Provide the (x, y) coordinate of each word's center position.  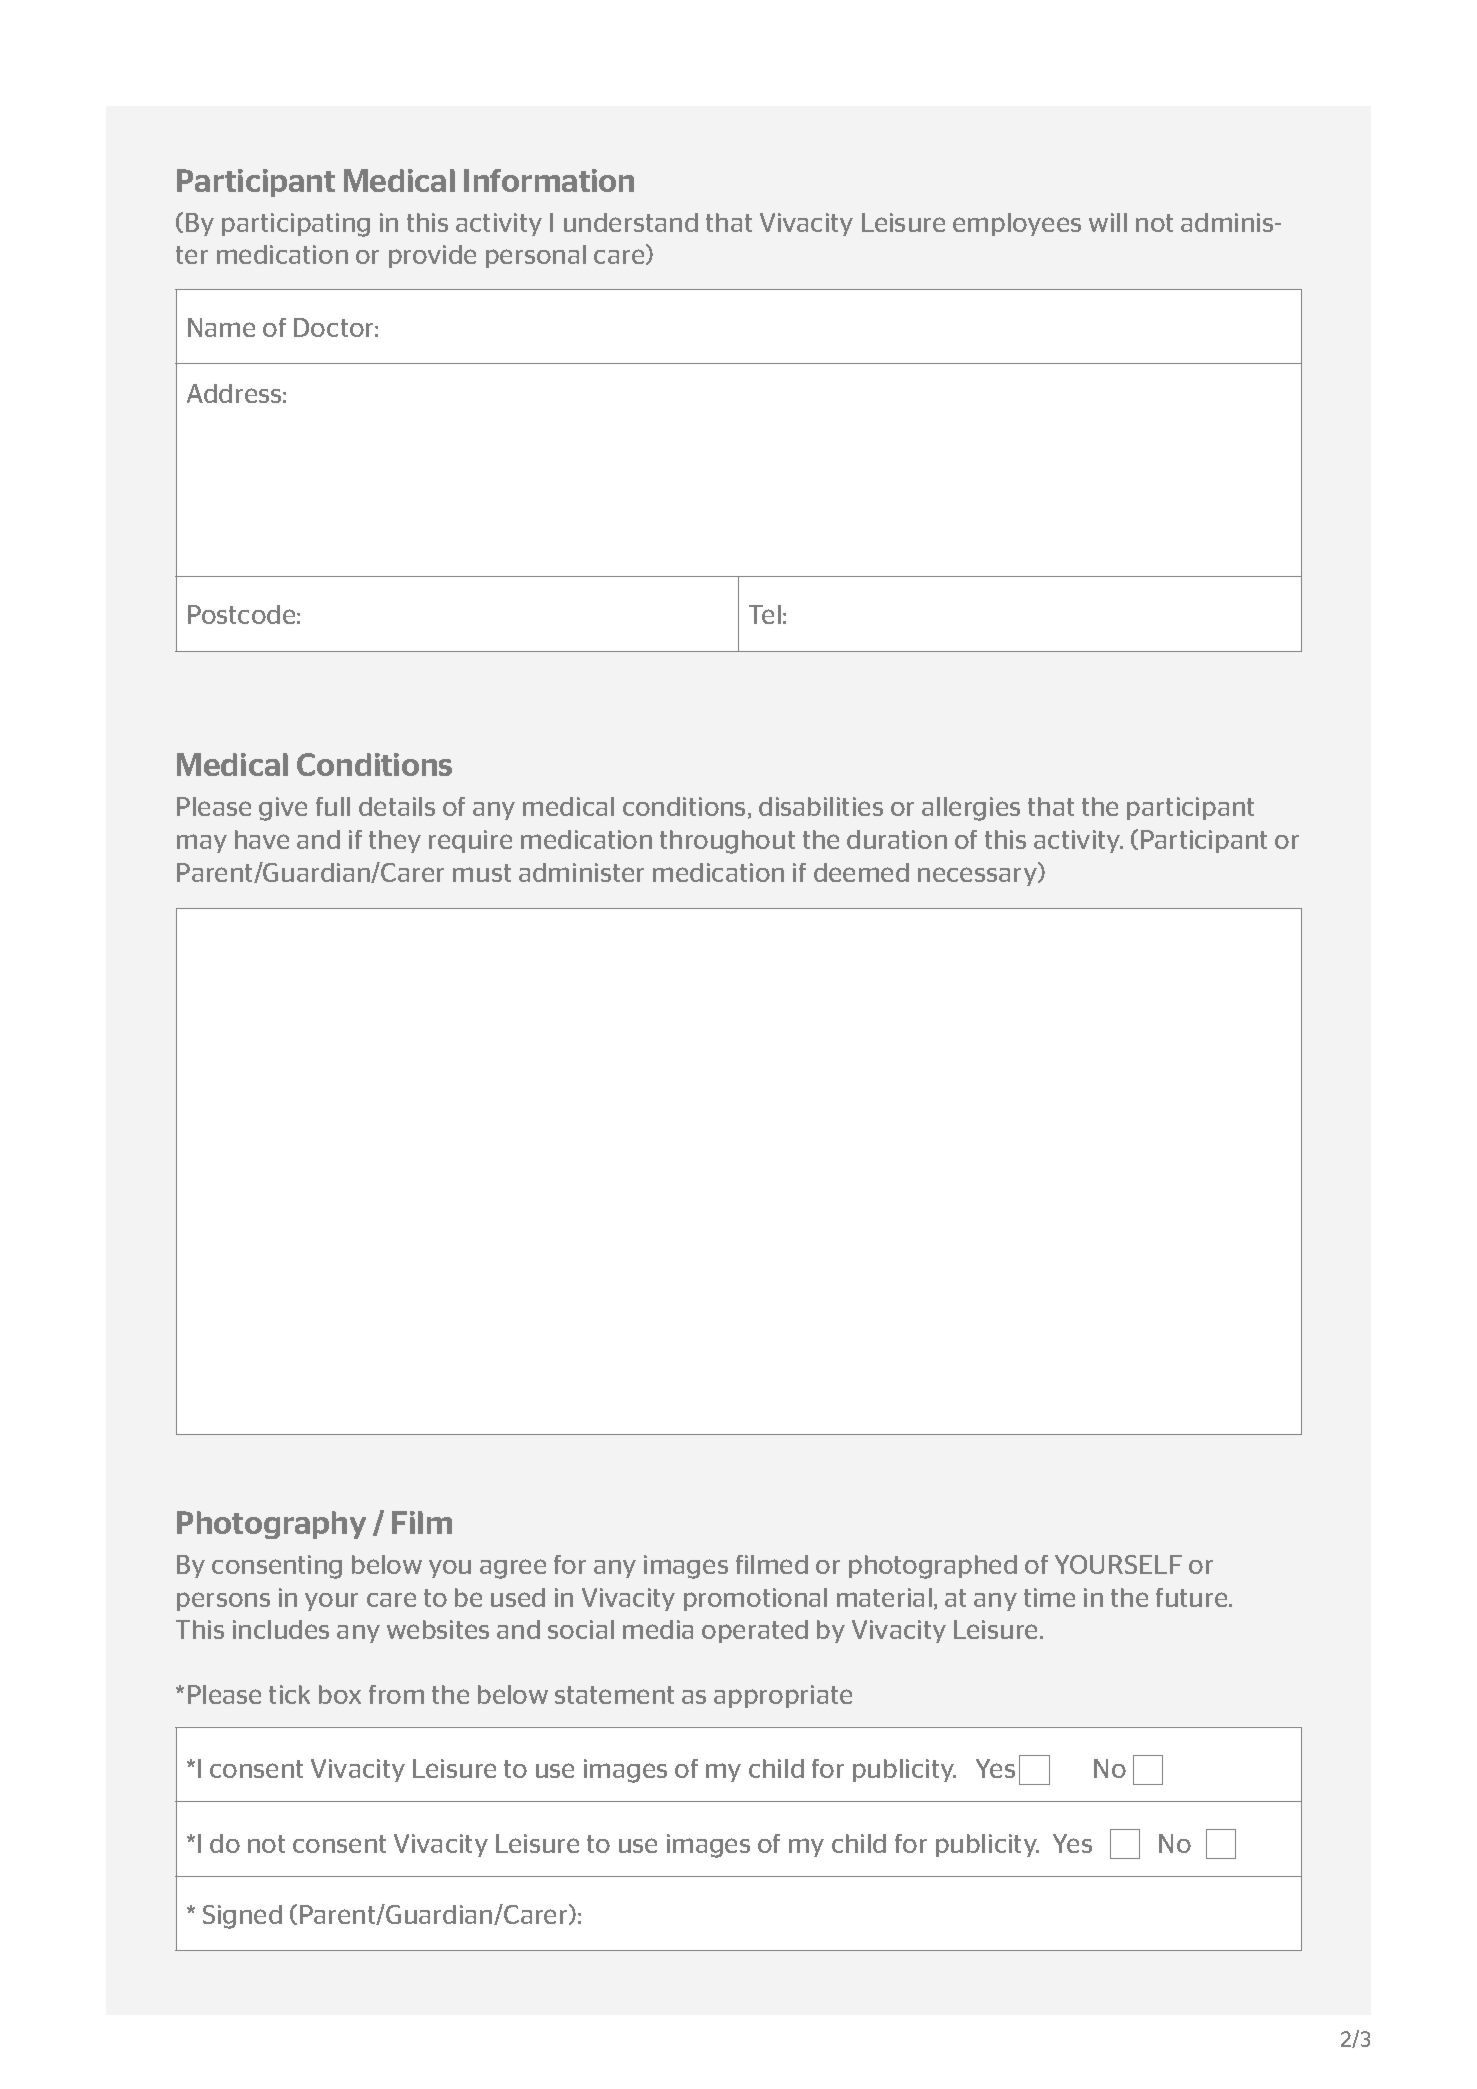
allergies (971, 809)
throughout (727, 842)
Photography (271, 1525)
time (1049, 1597)
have (262, 839)
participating (296, 225)
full (333, 806)
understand (631, 222)
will (1108, 222)
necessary (978, 876)
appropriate (783, 1696)
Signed (242, 1917)
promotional (755, 1599)
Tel (765, 614)
